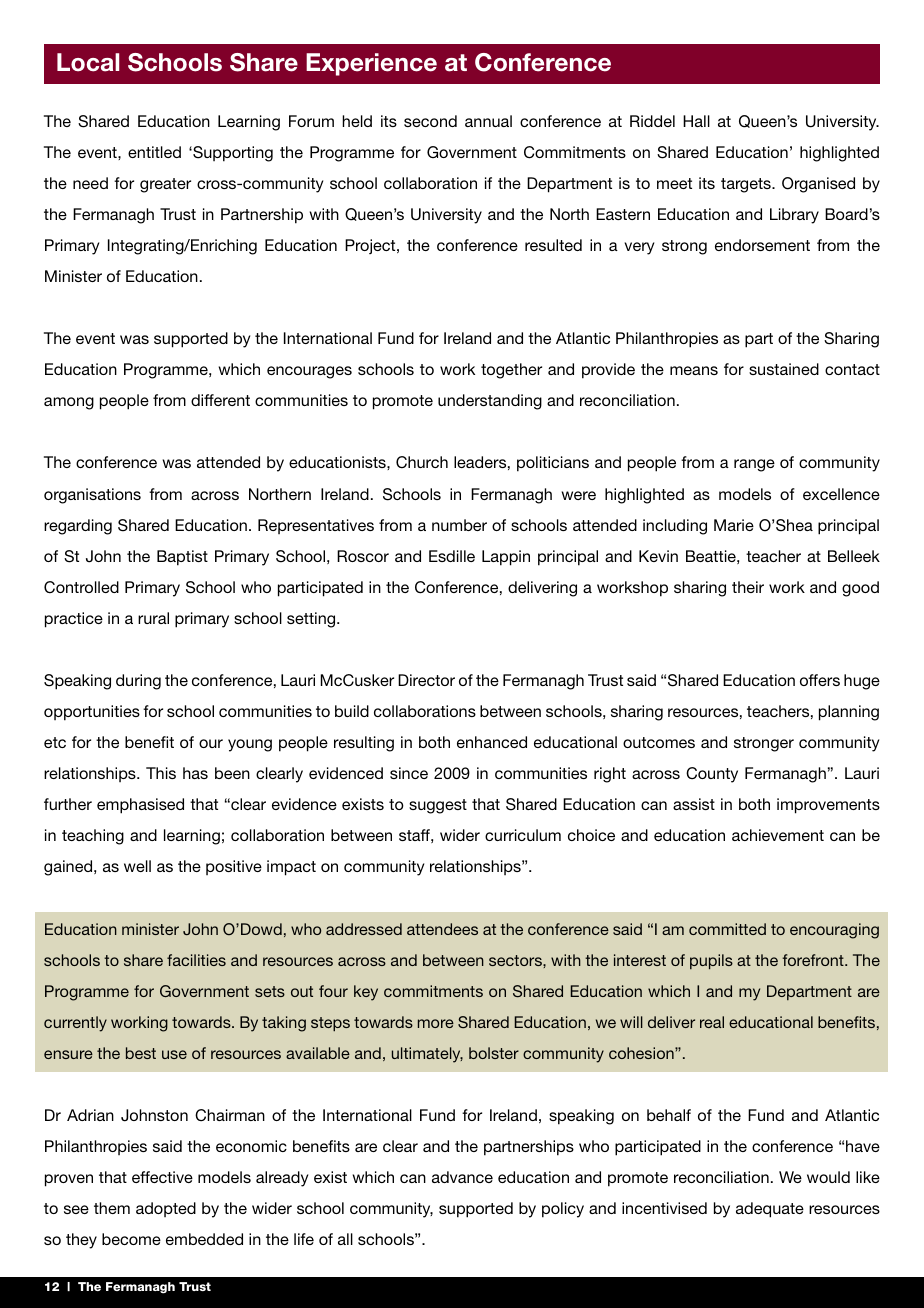 The height and width of the screenshot is (1308, 924). What do you see at coordinates (138, 682) in the screenshot?
I see `during` at bounding box center [138, 682].
